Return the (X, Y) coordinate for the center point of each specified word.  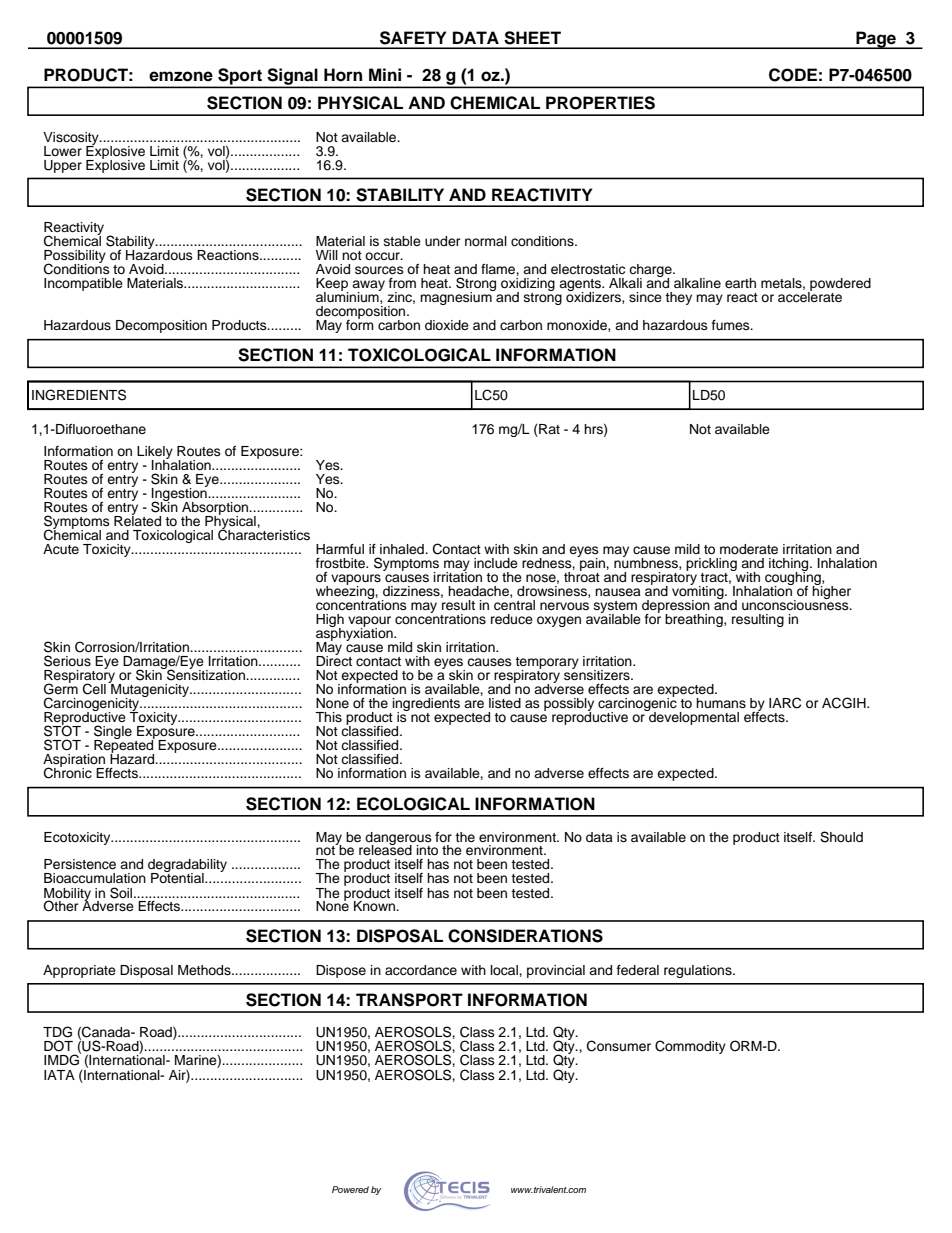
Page (876, 40)
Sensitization (206, 674)
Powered (350, 1189)
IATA (59, 1075)
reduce (512, 619)
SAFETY (413, 38)
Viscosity (72, 139)
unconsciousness (796, 604)
